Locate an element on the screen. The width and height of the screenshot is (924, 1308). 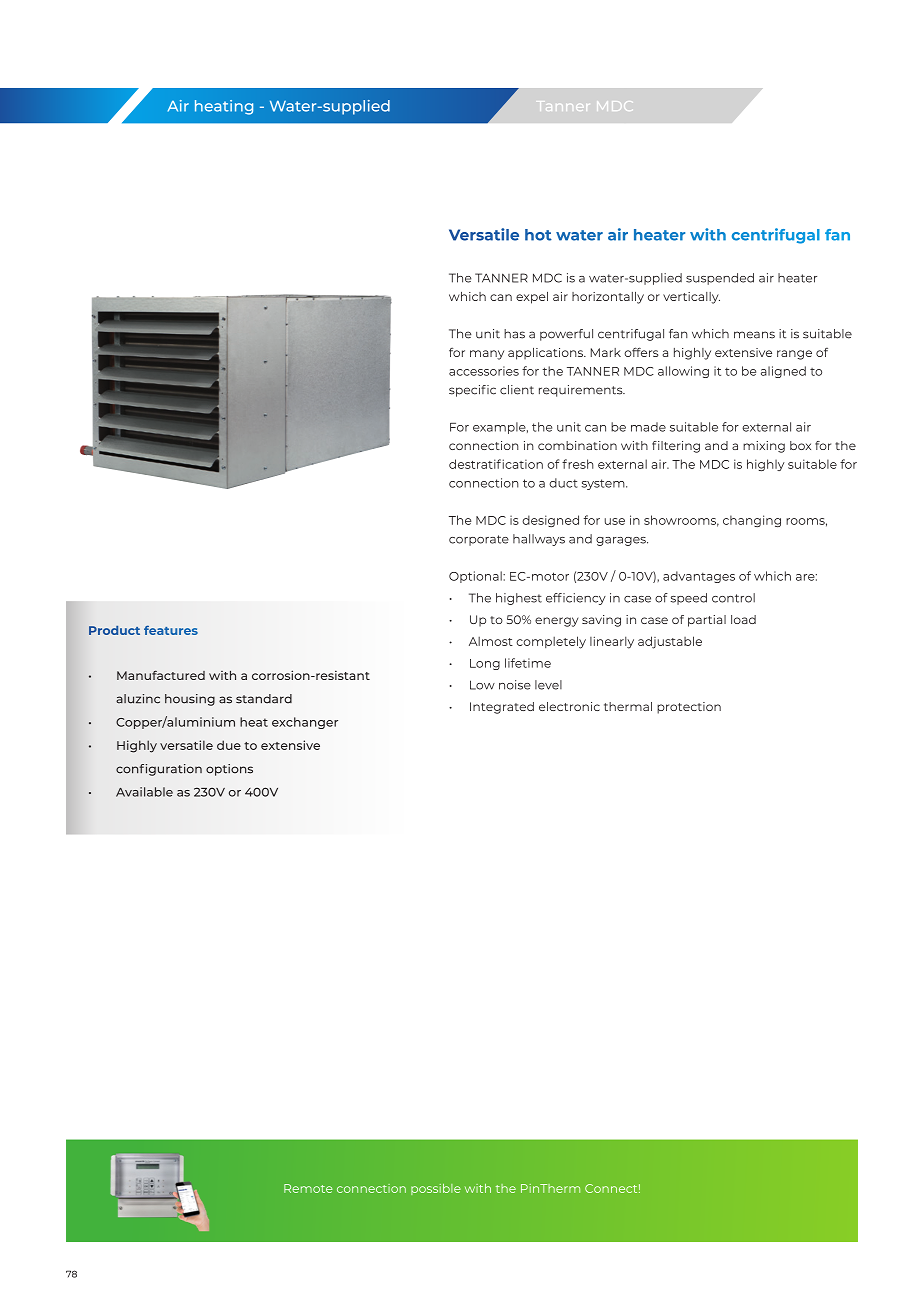
suspended is located at coordinates (720, 279).
